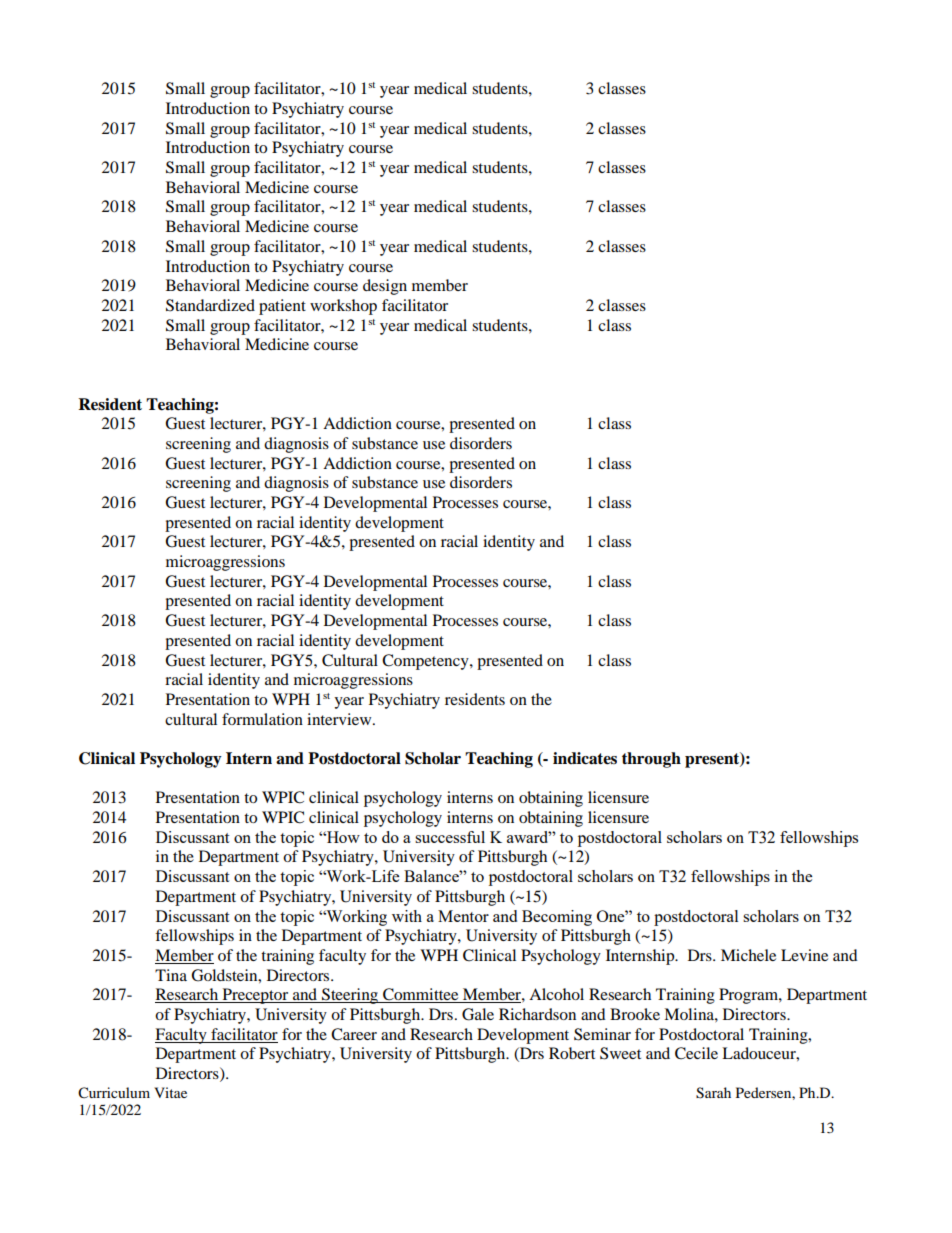 The image size is (952, 1233). I want to click on Vitae, so click(170, 1092).
